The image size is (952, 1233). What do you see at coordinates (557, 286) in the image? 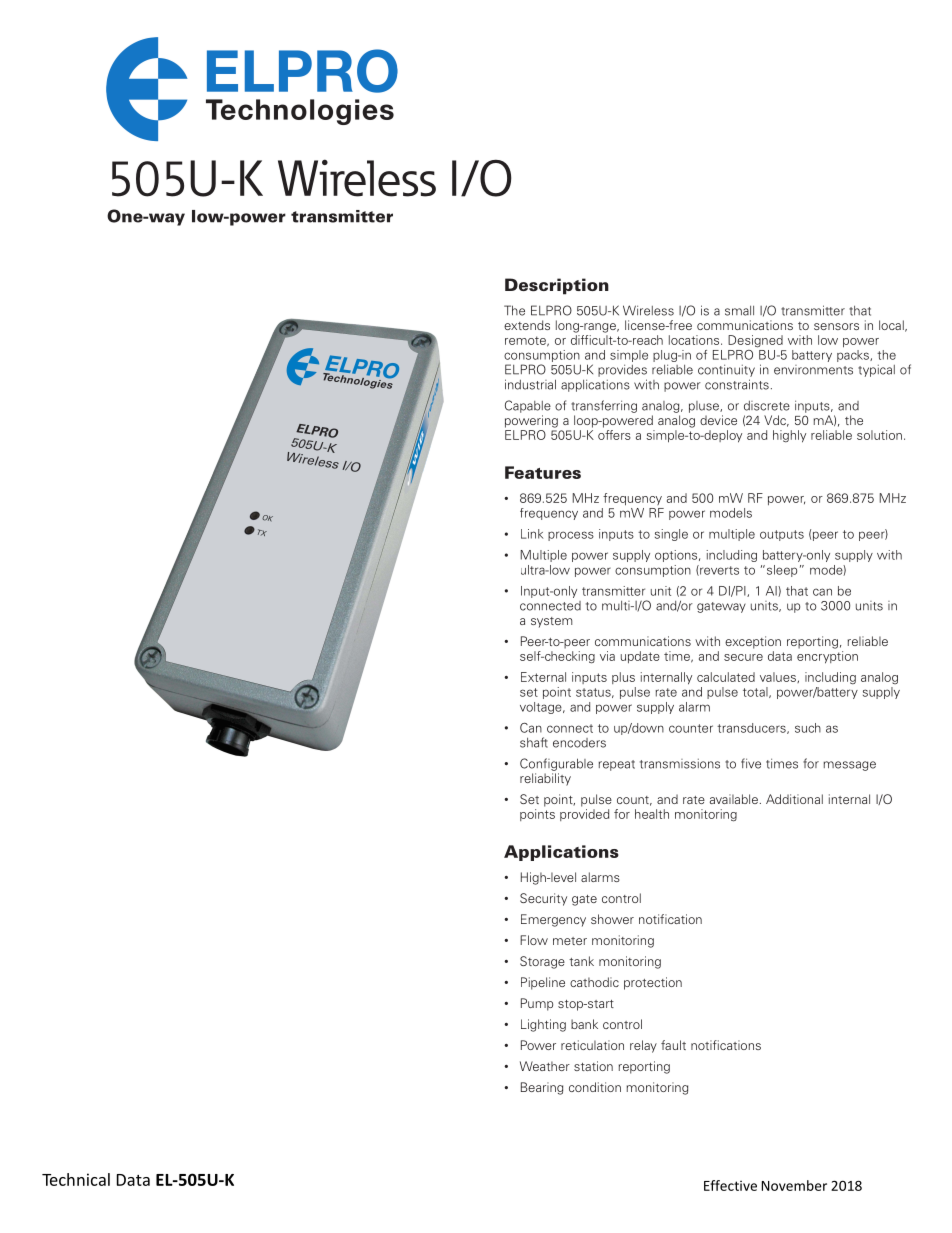
I see `Description` at bounding box center [557, 286].
